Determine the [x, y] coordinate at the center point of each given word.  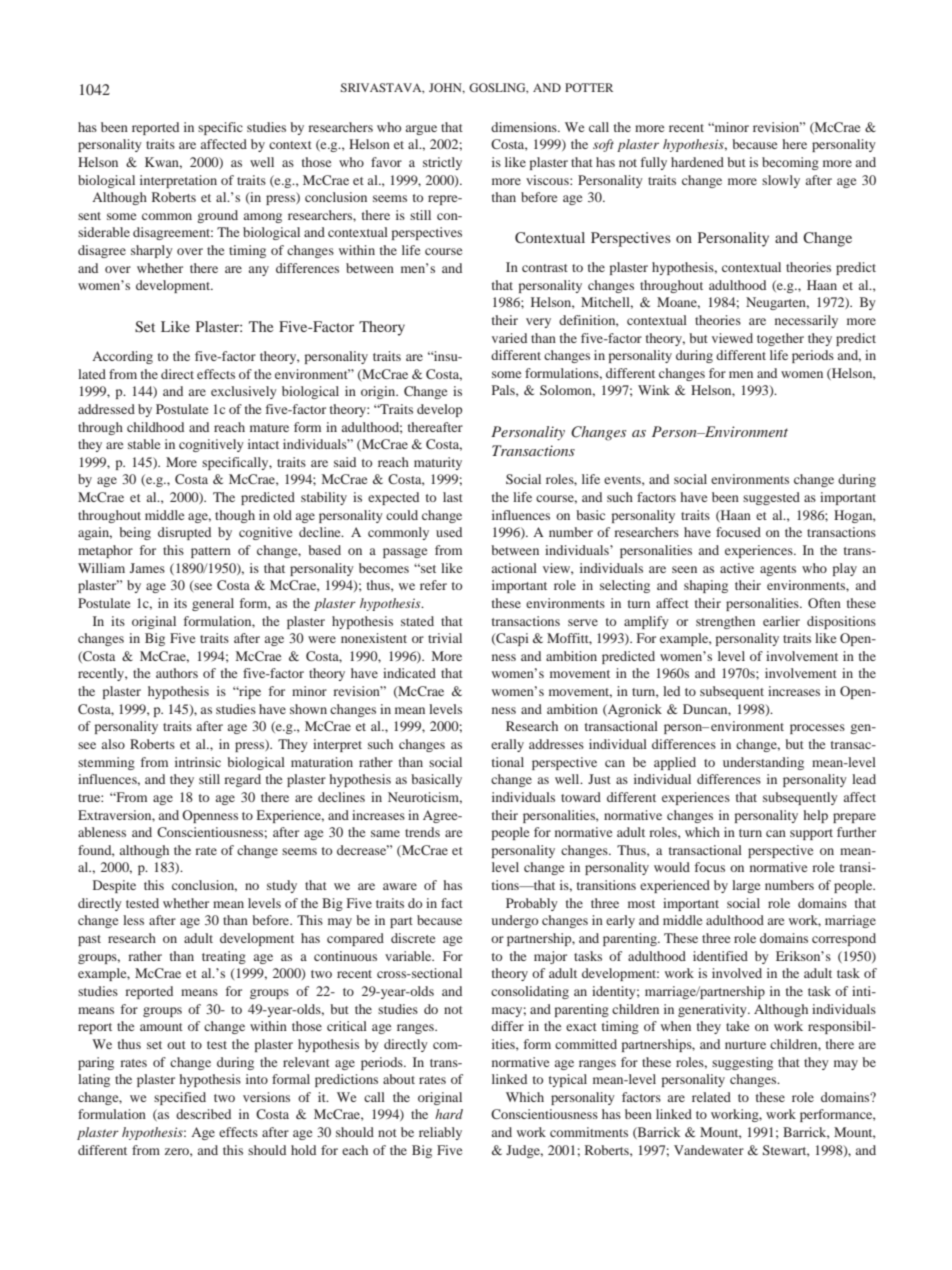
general [213, 604]
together [780, 339]
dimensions [525, 127]
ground [217, 216]
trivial [445, 638]
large [746, 886]
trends [422, 832]
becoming [790, 163]
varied [509, 338]
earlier [781, 621]
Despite [114, 886]
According [122, 357]
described [203, 1114]
